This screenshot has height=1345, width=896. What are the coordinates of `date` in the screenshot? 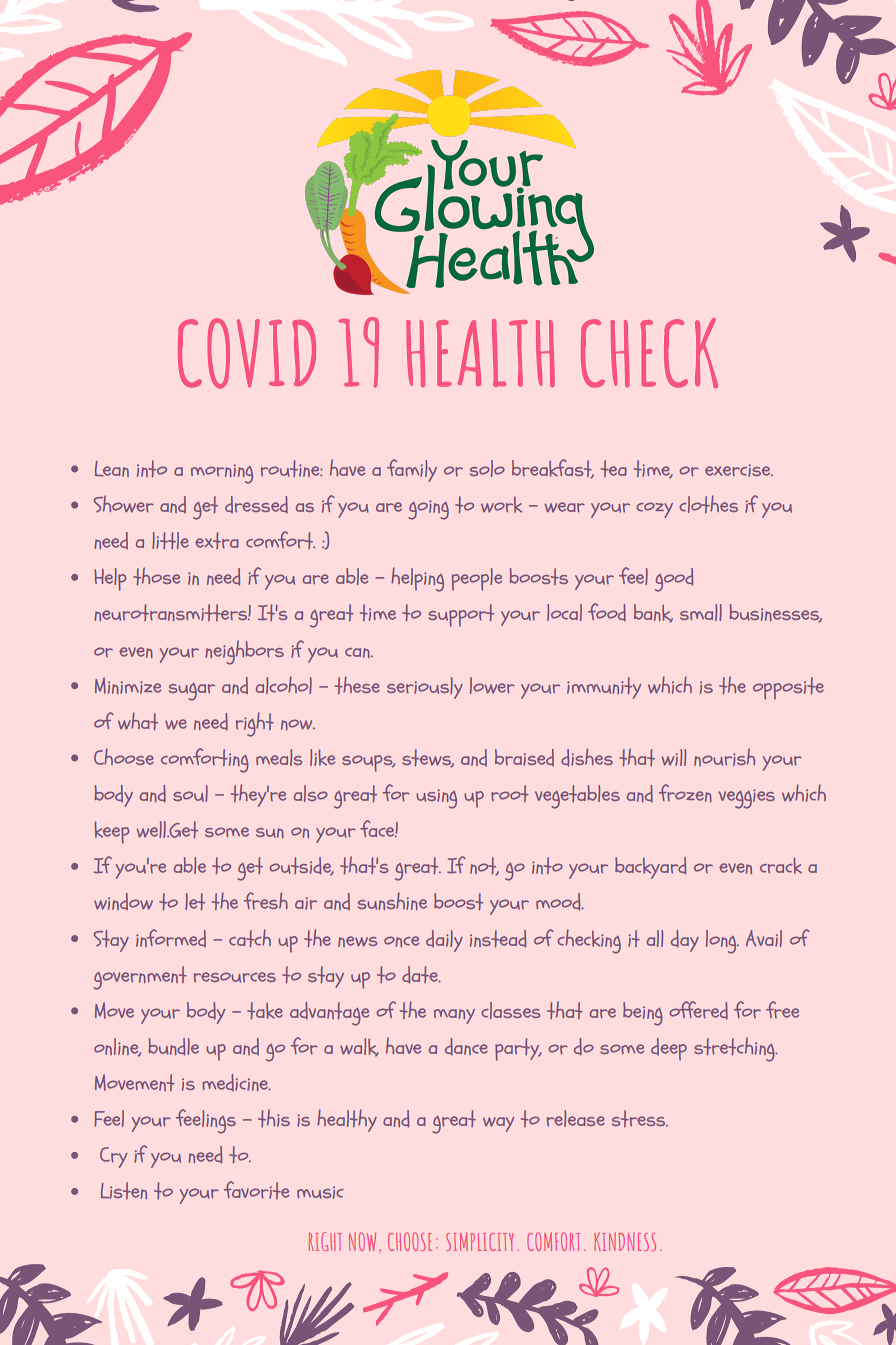 It's located at (421, 975).
